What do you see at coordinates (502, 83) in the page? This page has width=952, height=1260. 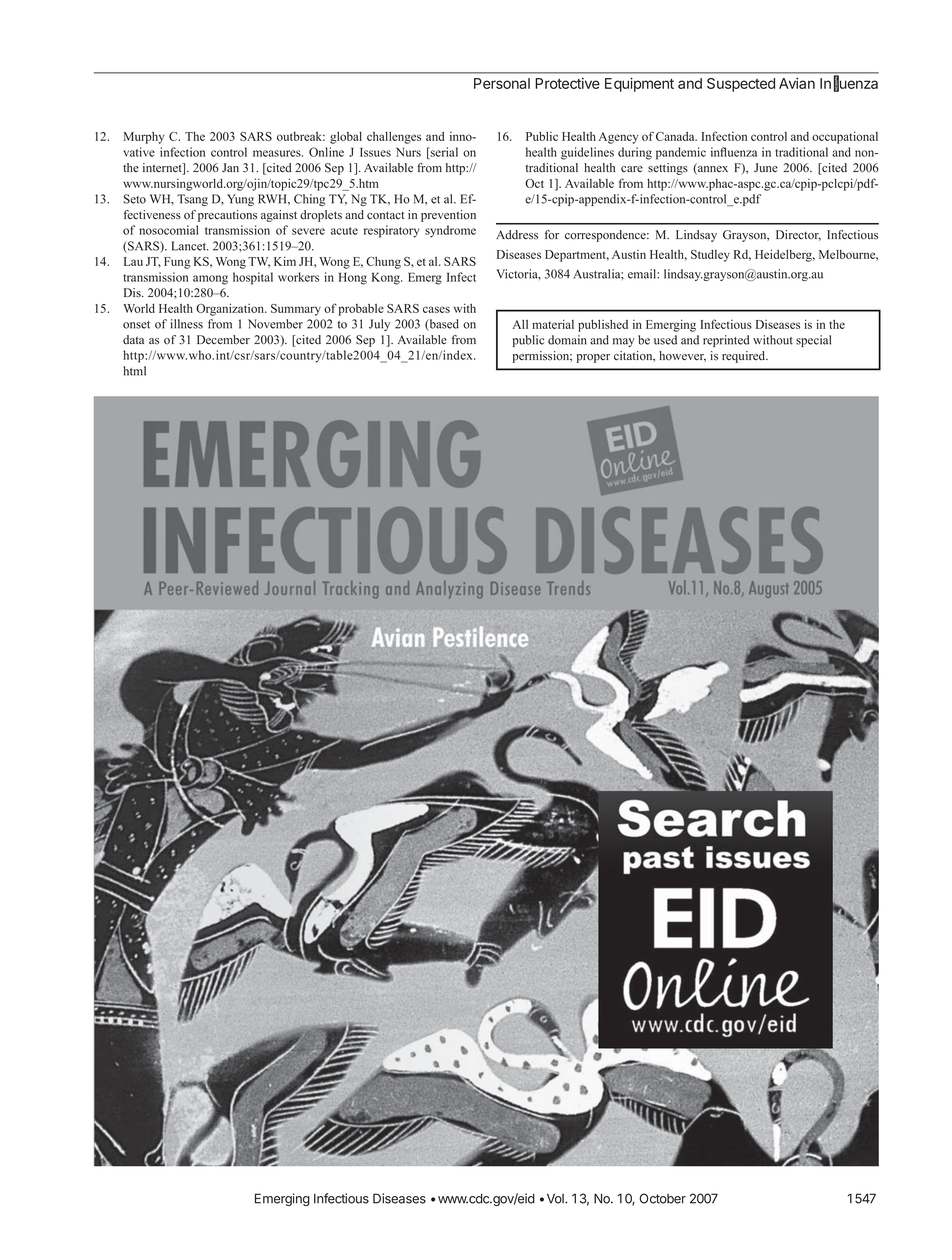 I see `Personal` at bounding box center [502, 83].
